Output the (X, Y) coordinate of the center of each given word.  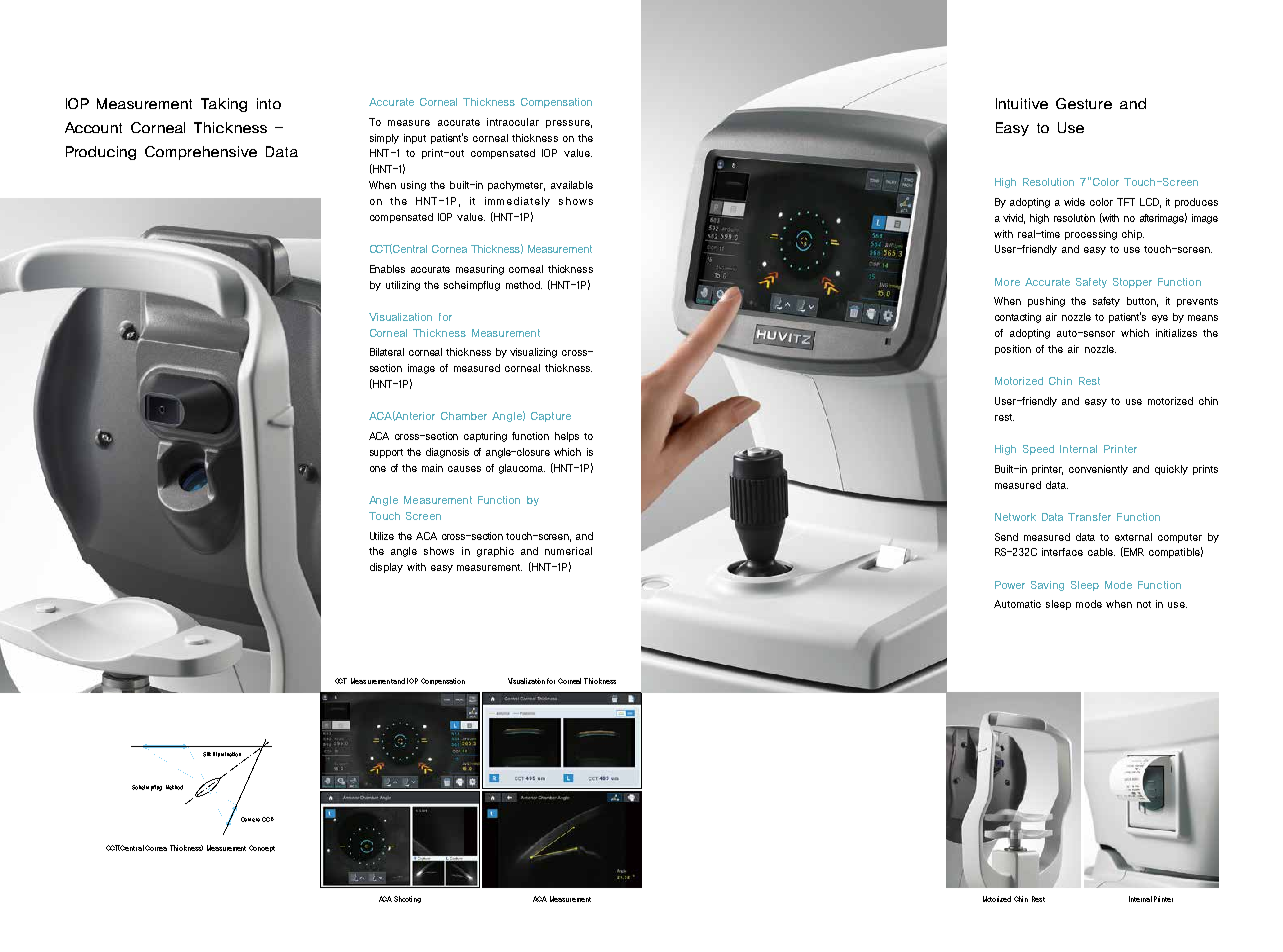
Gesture (1084, 103)
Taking (224, 105)
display (386, 568)
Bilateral (387, 352)
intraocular (513, 122)
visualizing (533, 353)
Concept (262, 848)
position (1013, 350)
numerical (568, 551)
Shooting (407, 899)
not (1144, 604)
